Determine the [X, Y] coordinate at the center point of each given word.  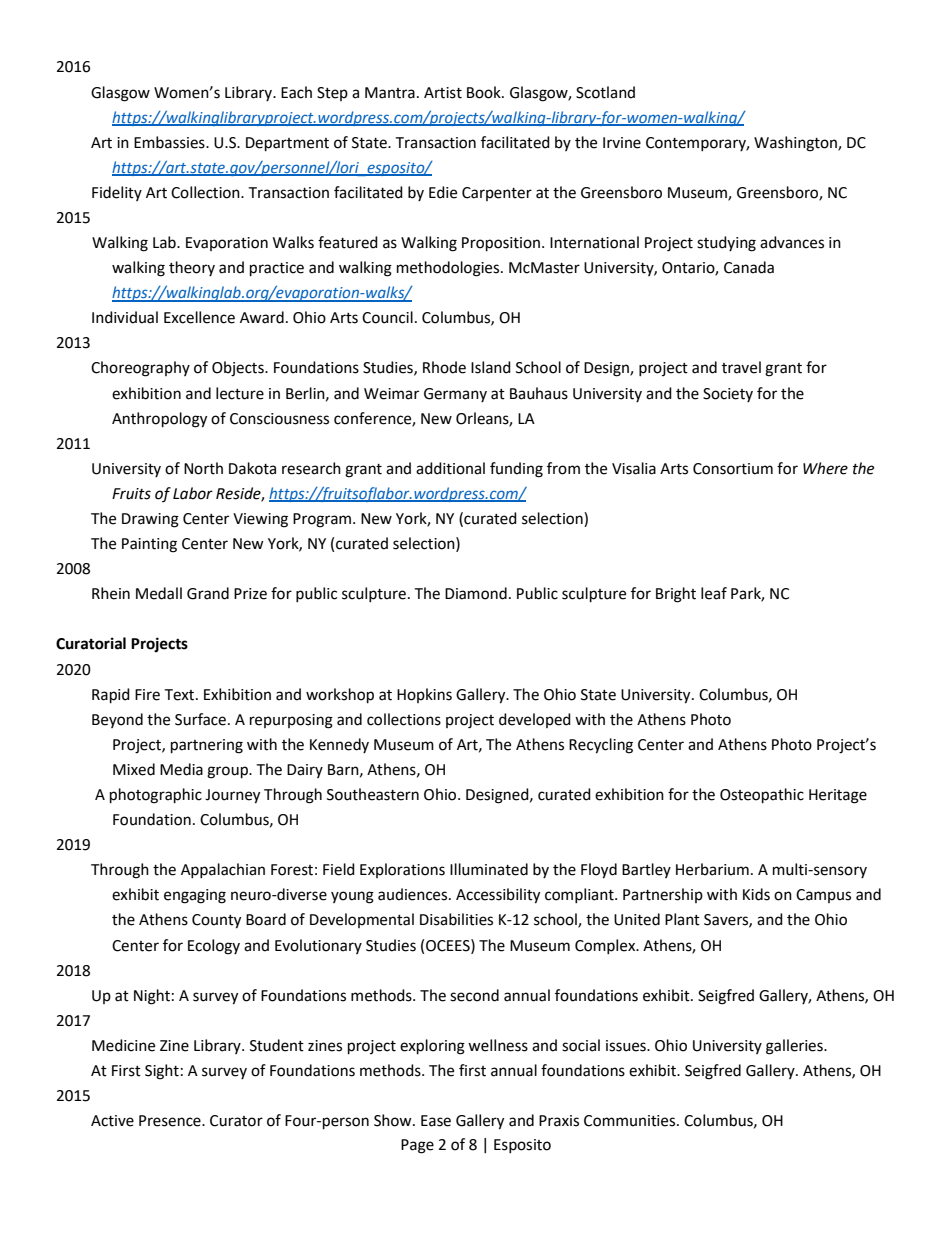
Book [485, 92]
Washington [796, 144]
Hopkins [424, 695]
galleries [795, 1047]
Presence [171, 1121]
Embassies [170, 142]
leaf [714, 593]
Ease [436, 1121]
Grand [208, 593]
